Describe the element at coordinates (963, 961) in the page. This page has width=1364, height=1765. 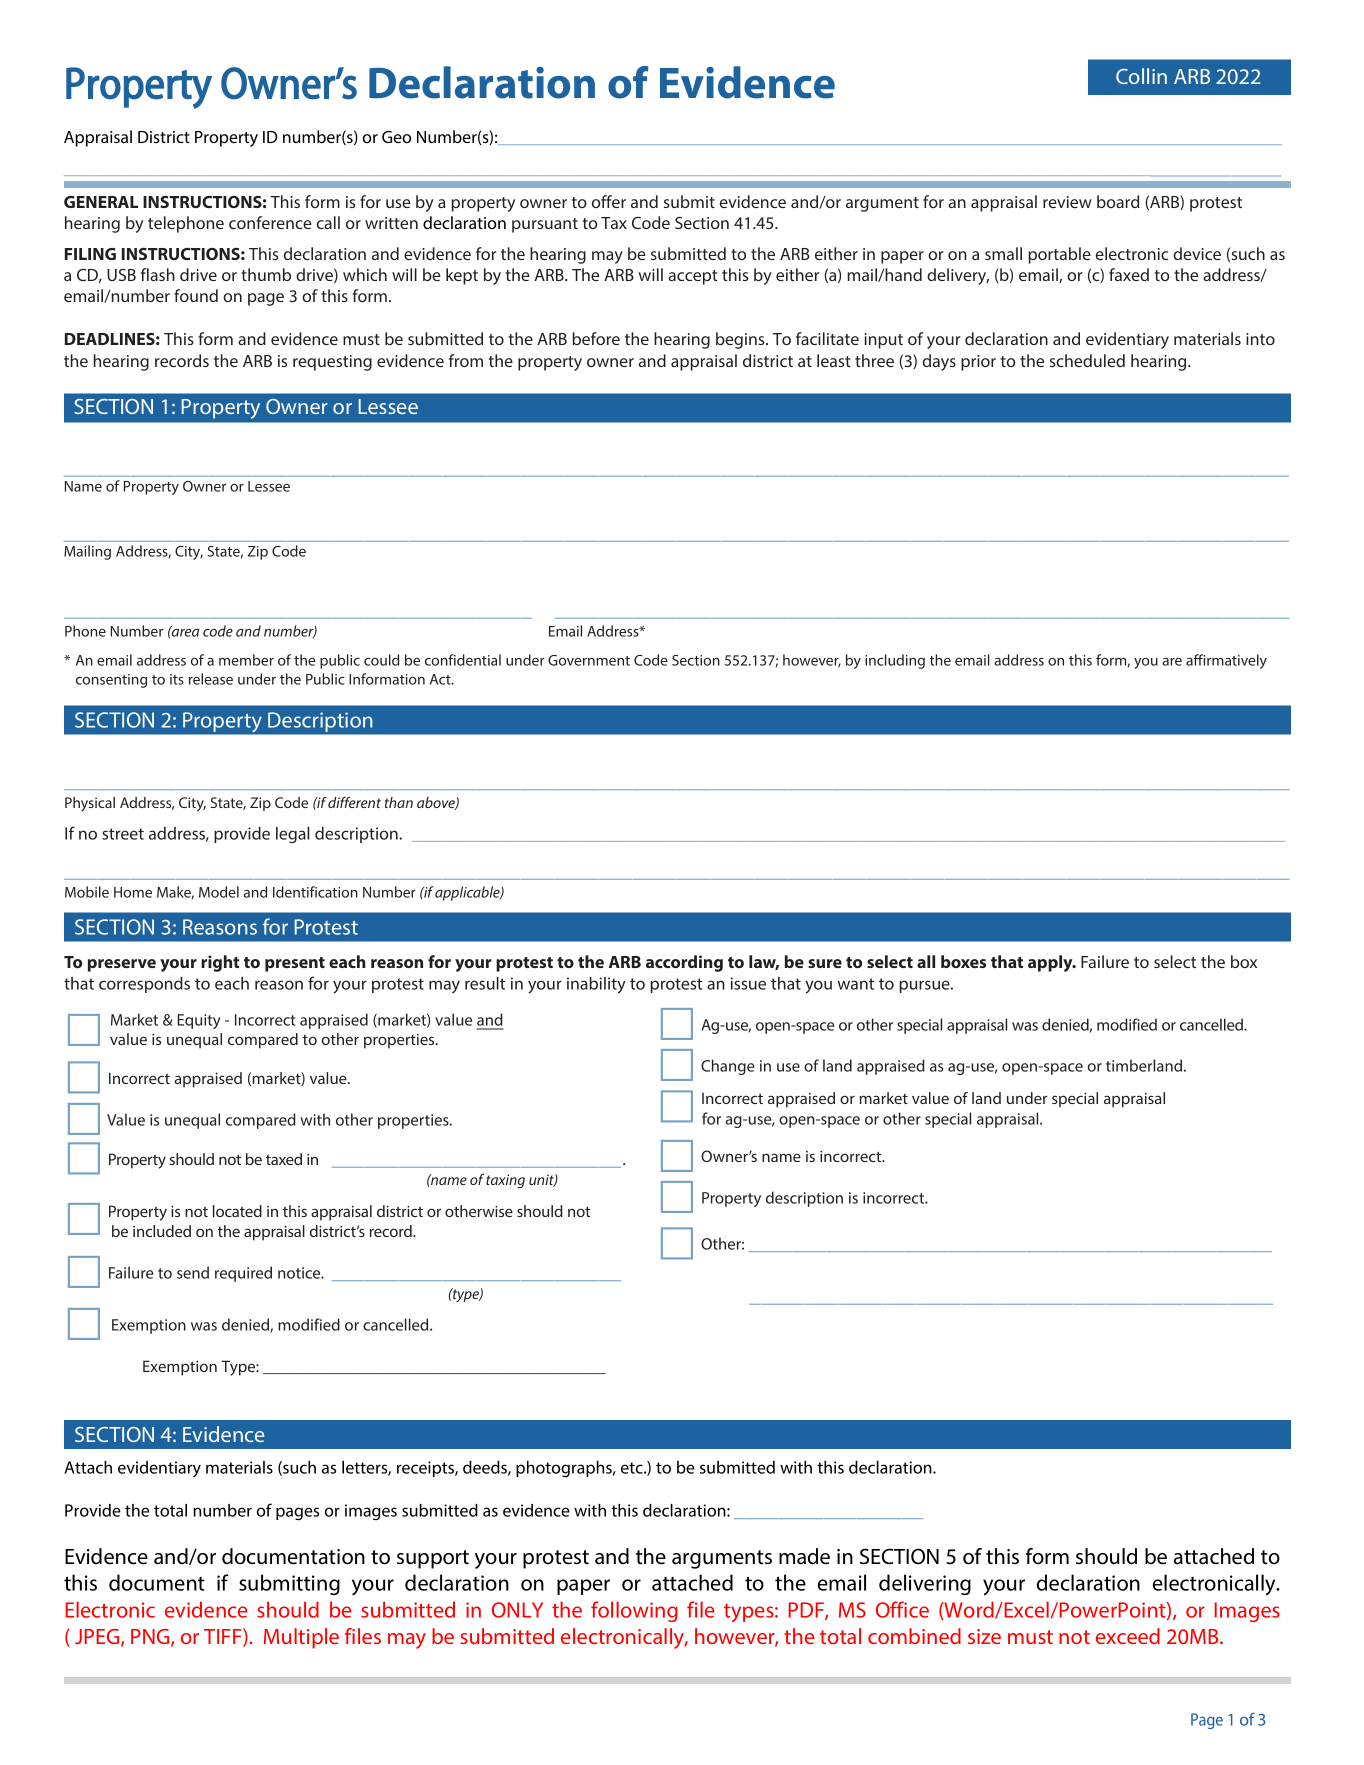
I see `boxes` at that location.
